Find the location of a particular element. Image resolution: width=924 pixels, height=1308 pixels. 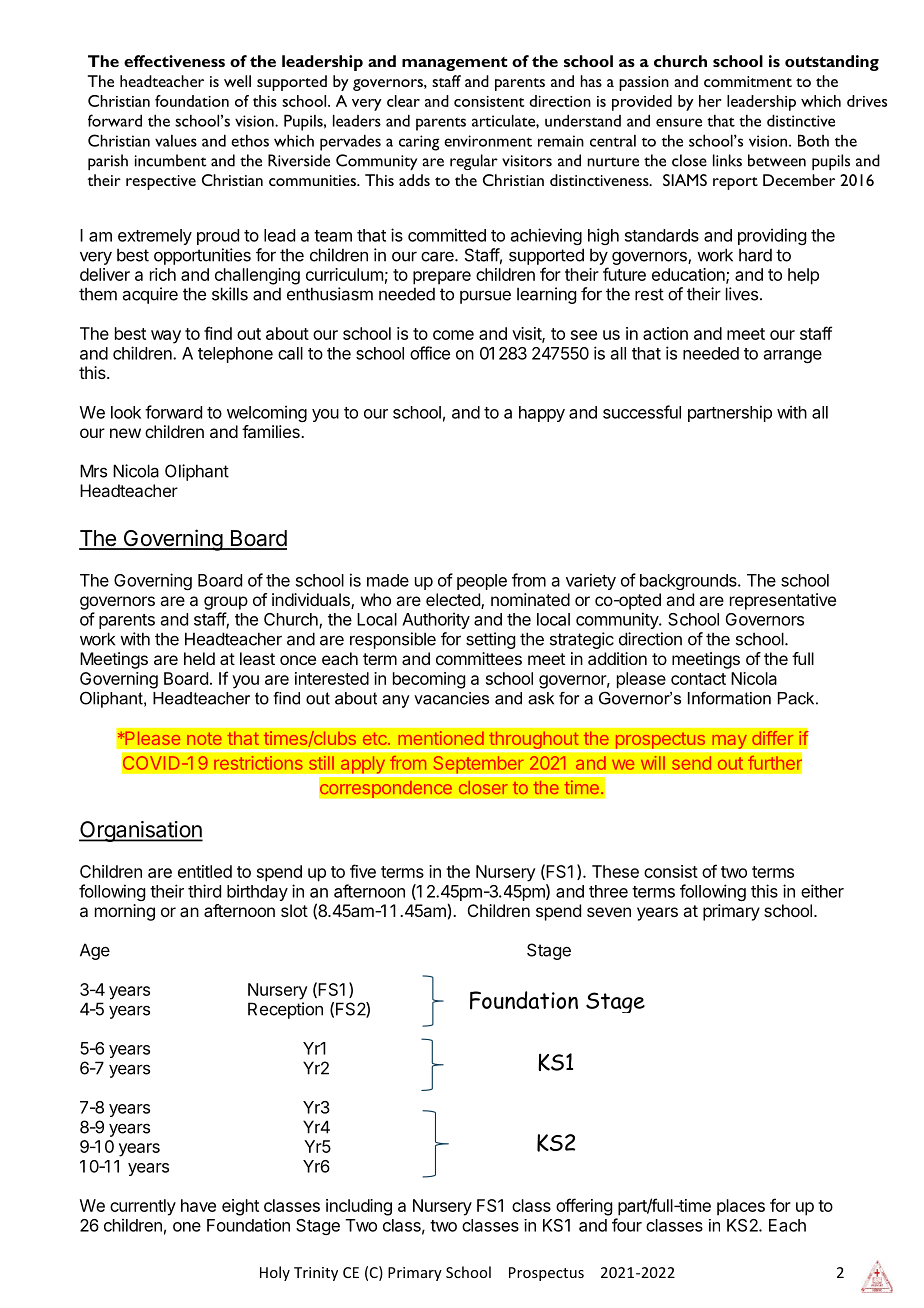

effectiveness is located at coordinates (174, 61).
